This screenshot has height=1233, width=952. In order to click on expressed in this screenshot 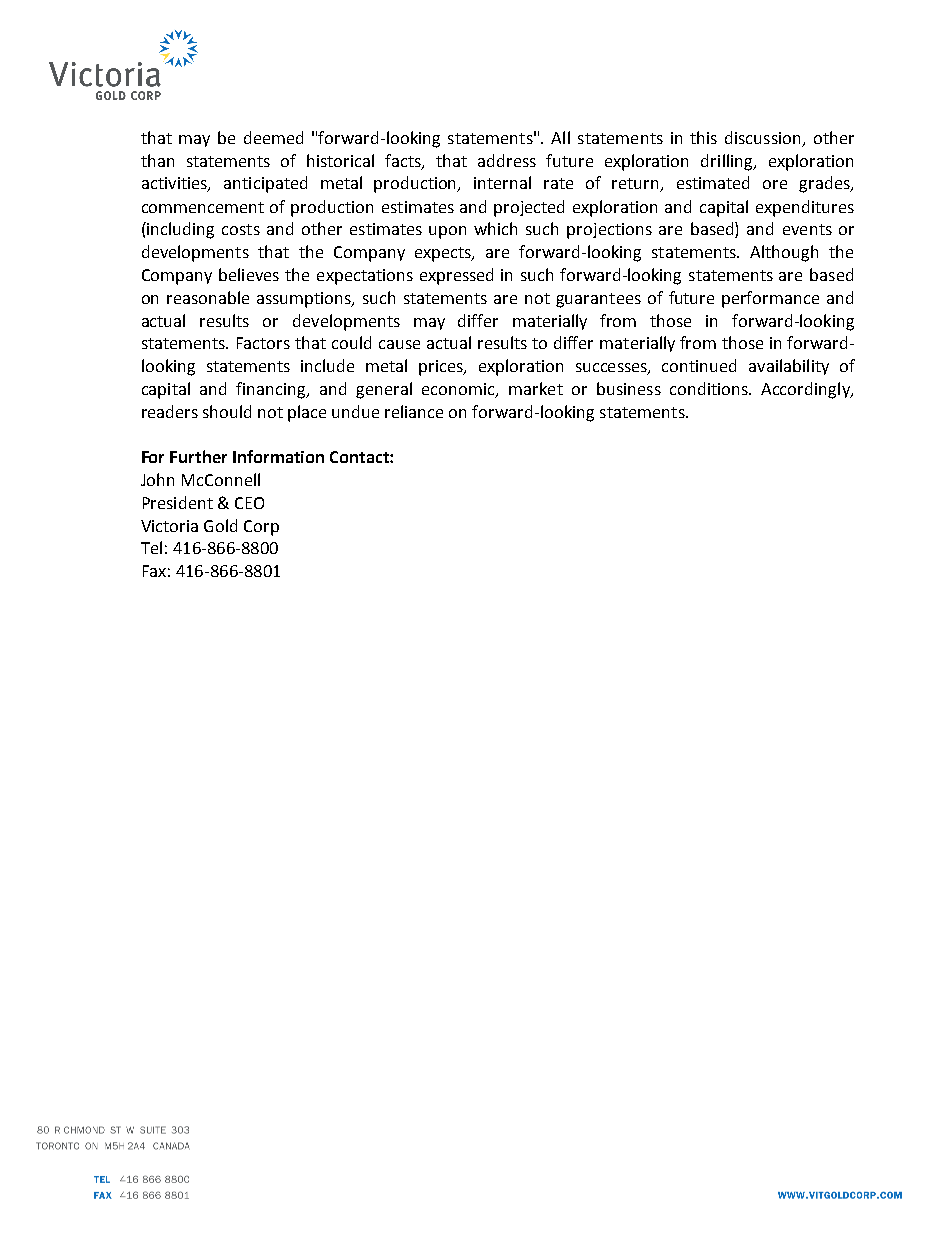, I will do `click(456, 276)`.
